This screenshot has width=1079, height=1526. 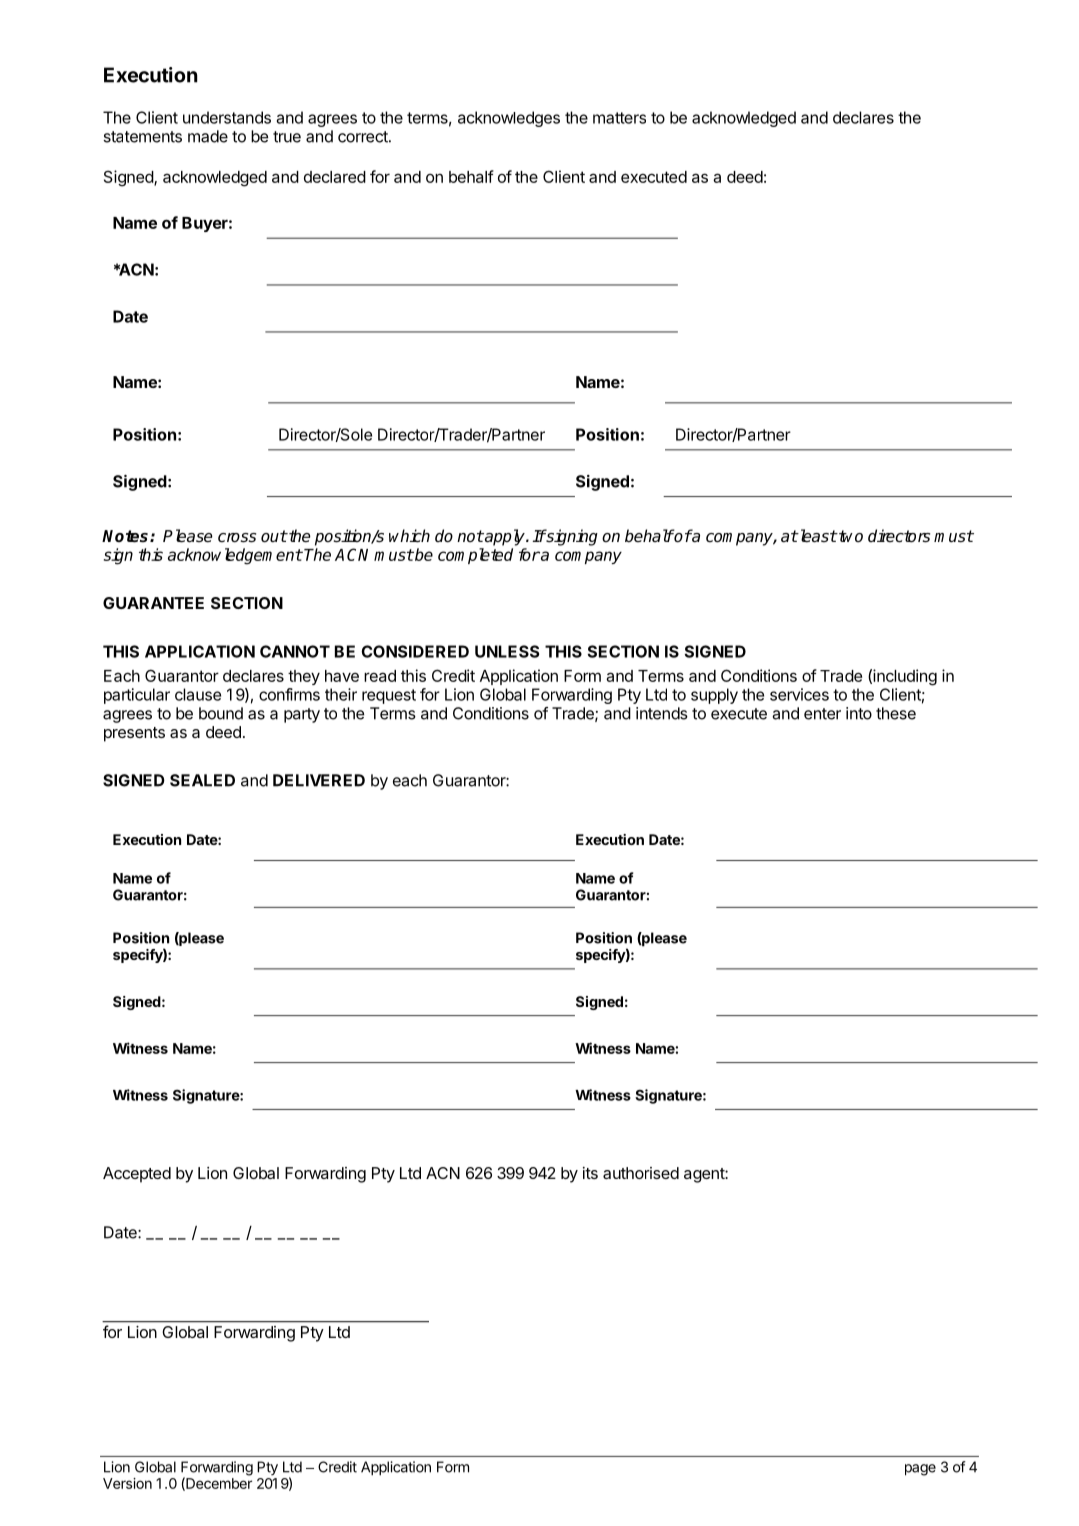 What do you see at coordinates (208, 136) in the screenshot?
I see `made` at bounding box center [208, 136].
